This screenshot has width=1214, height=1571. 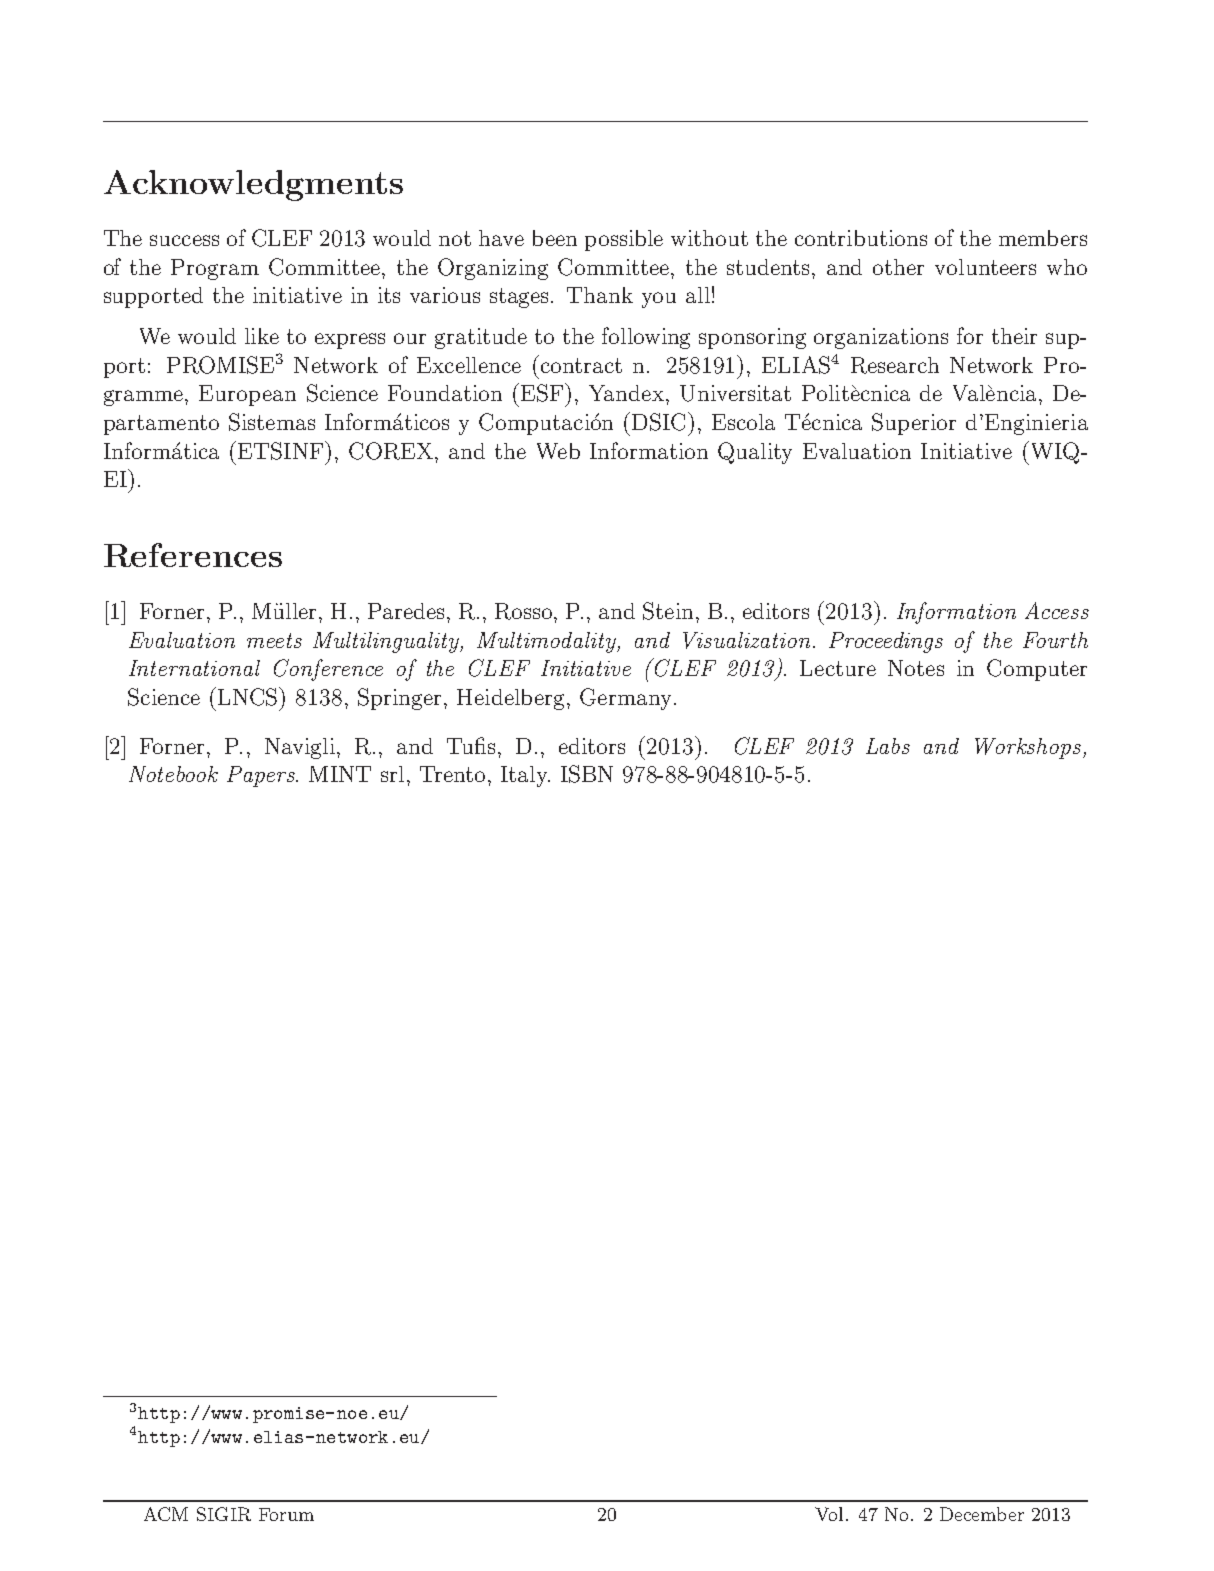 What do you see at coordinates (166, 1514) in the screenshot?
I see `ACM` at bounding box center [166, 1514].
